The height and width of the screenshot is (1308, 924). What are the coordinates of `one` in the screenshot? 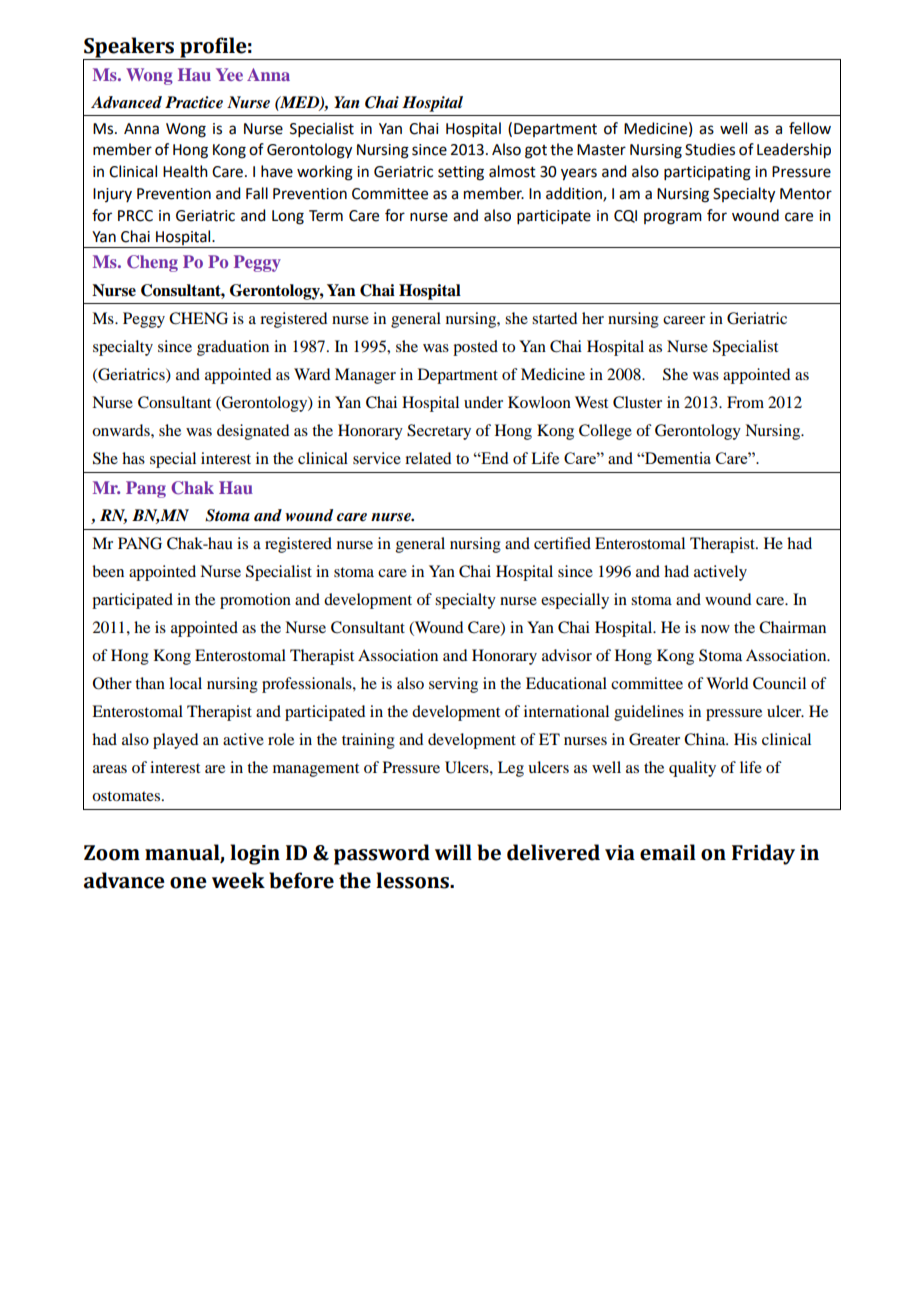 It's located at (188, 883).
